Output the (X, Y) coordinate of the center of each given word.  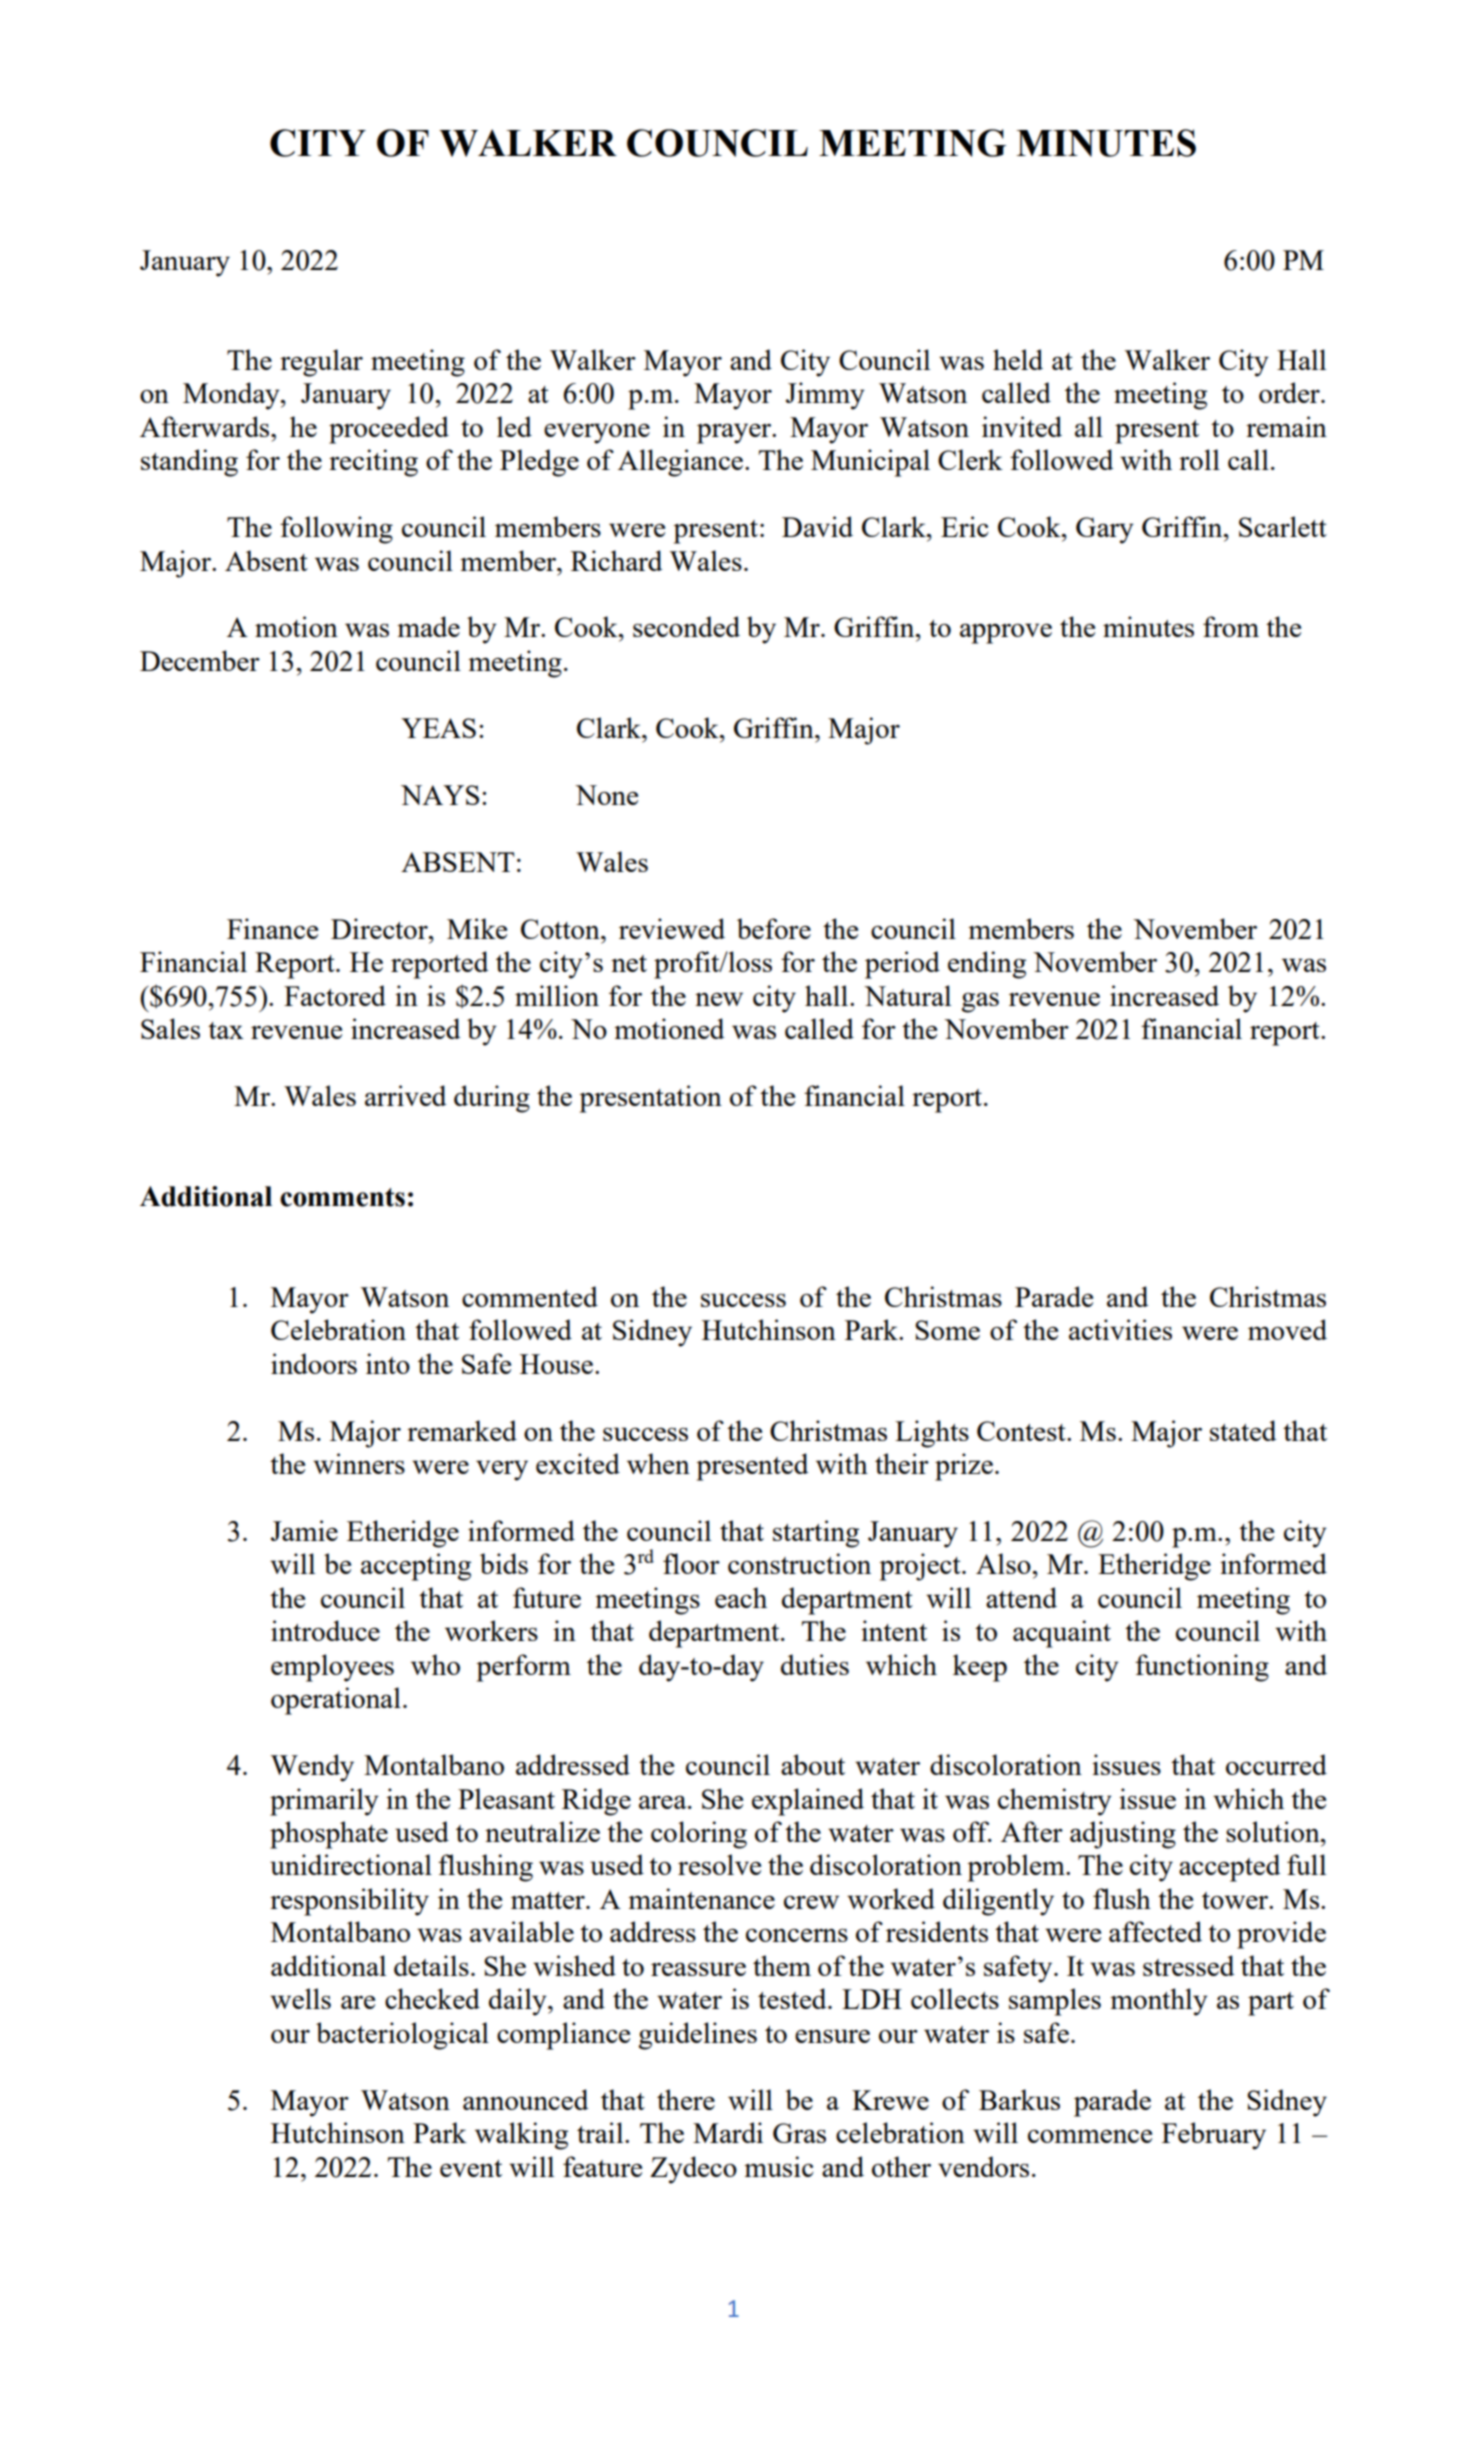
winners (359, 1463)
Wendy (312, 1768)
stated (1243, 1430)
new (719, 999)
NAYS (440, 795)
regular (321, 363)
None (606, 795)
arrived (405, 1095)
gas (980, 1003)
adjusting (1123, 1835)
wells (300, 1998)
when (658, 1463)
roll (1199, 459)
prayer (735, 433)
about (813, 1764)
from (1231, 626)
